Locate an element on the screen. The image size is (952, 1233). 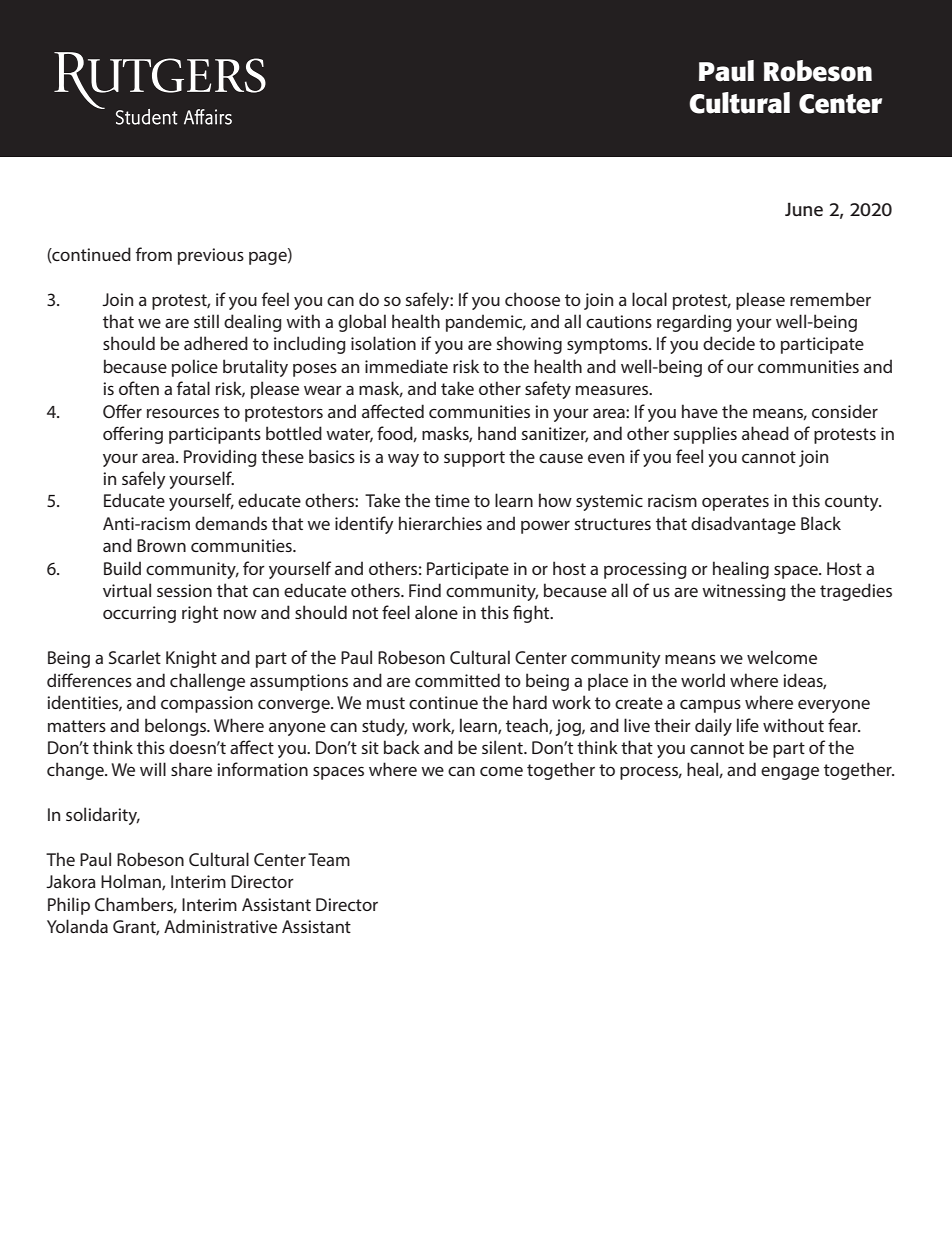
Team is located at coordinates (329, 859).
